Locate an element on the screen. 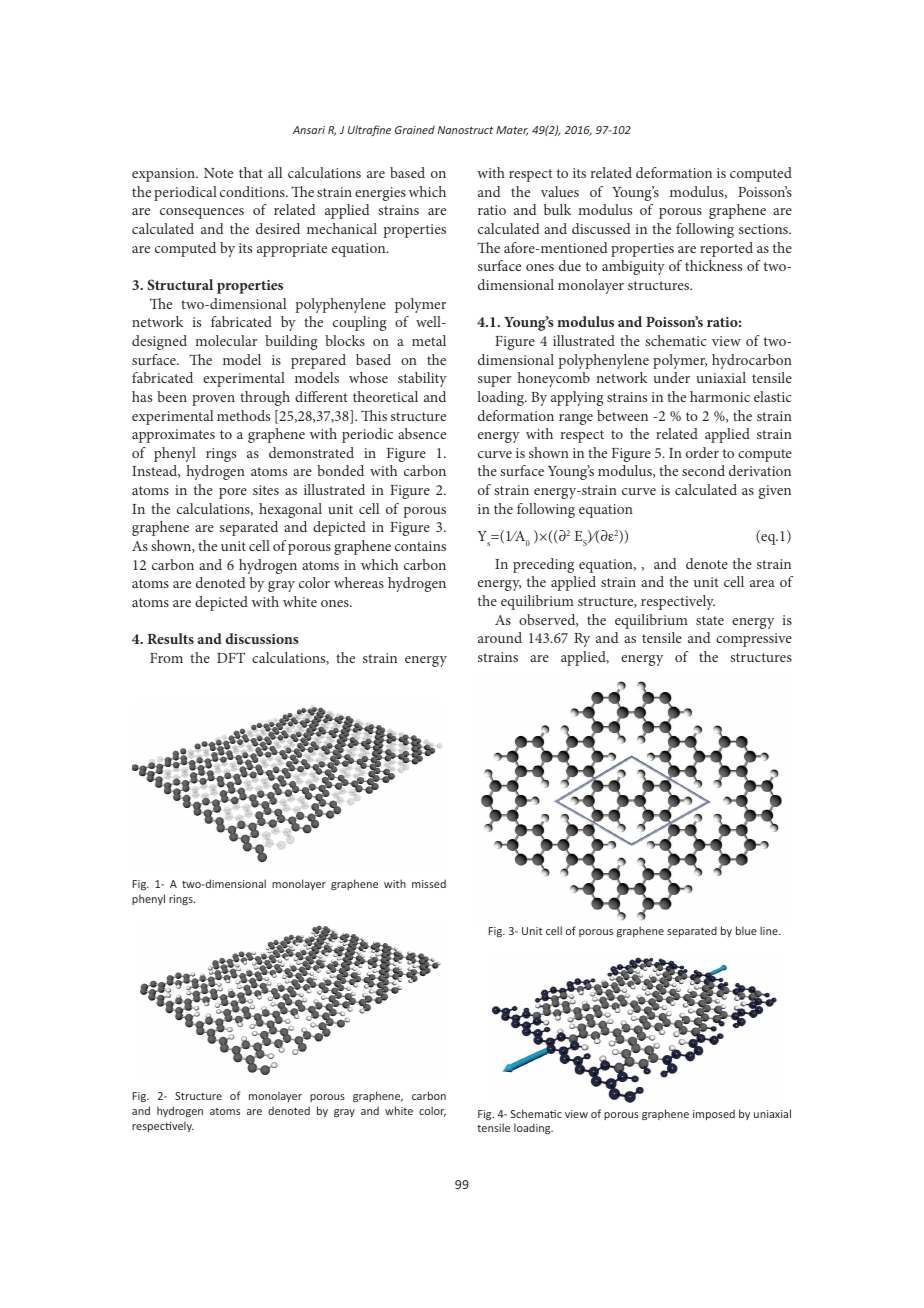 The width and height of the screenshot is (924, 1308). missed is located at coordinates (429, 883).
